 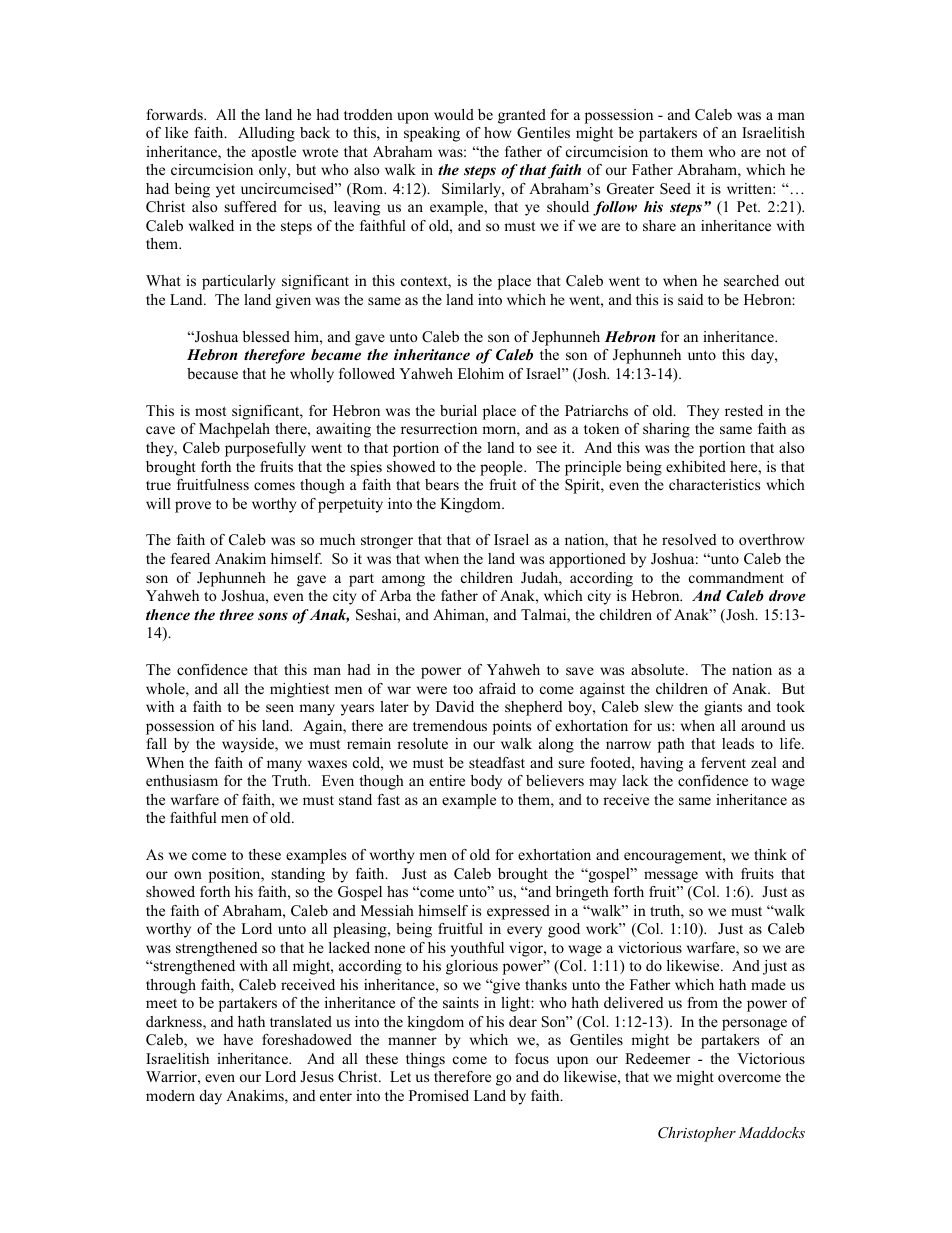 What do you see at coordinates (238, 1039) in the image?
I see `have` at bounding box center [238, 1039].
